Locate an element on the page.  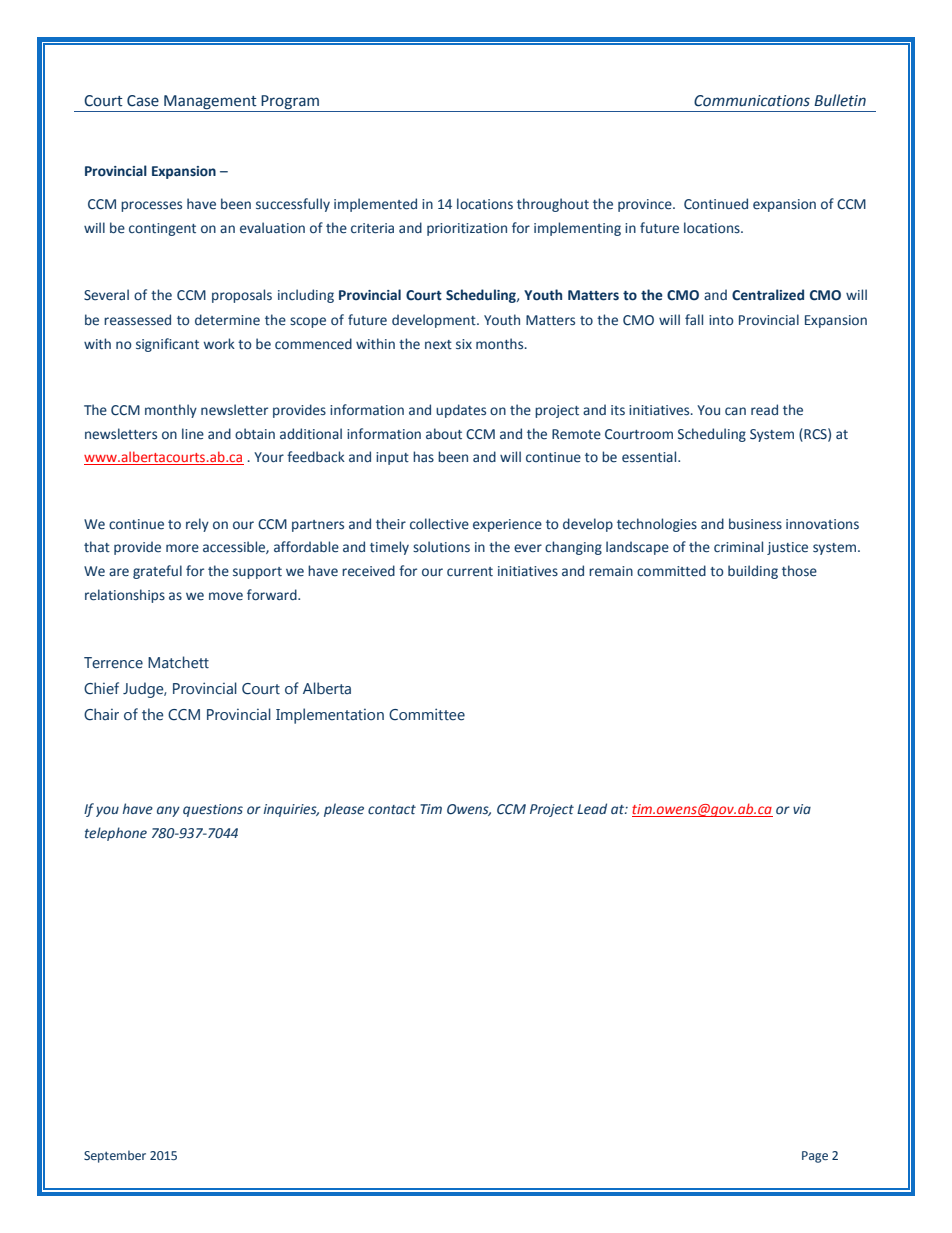
building is located at coordinates (753, 572).
